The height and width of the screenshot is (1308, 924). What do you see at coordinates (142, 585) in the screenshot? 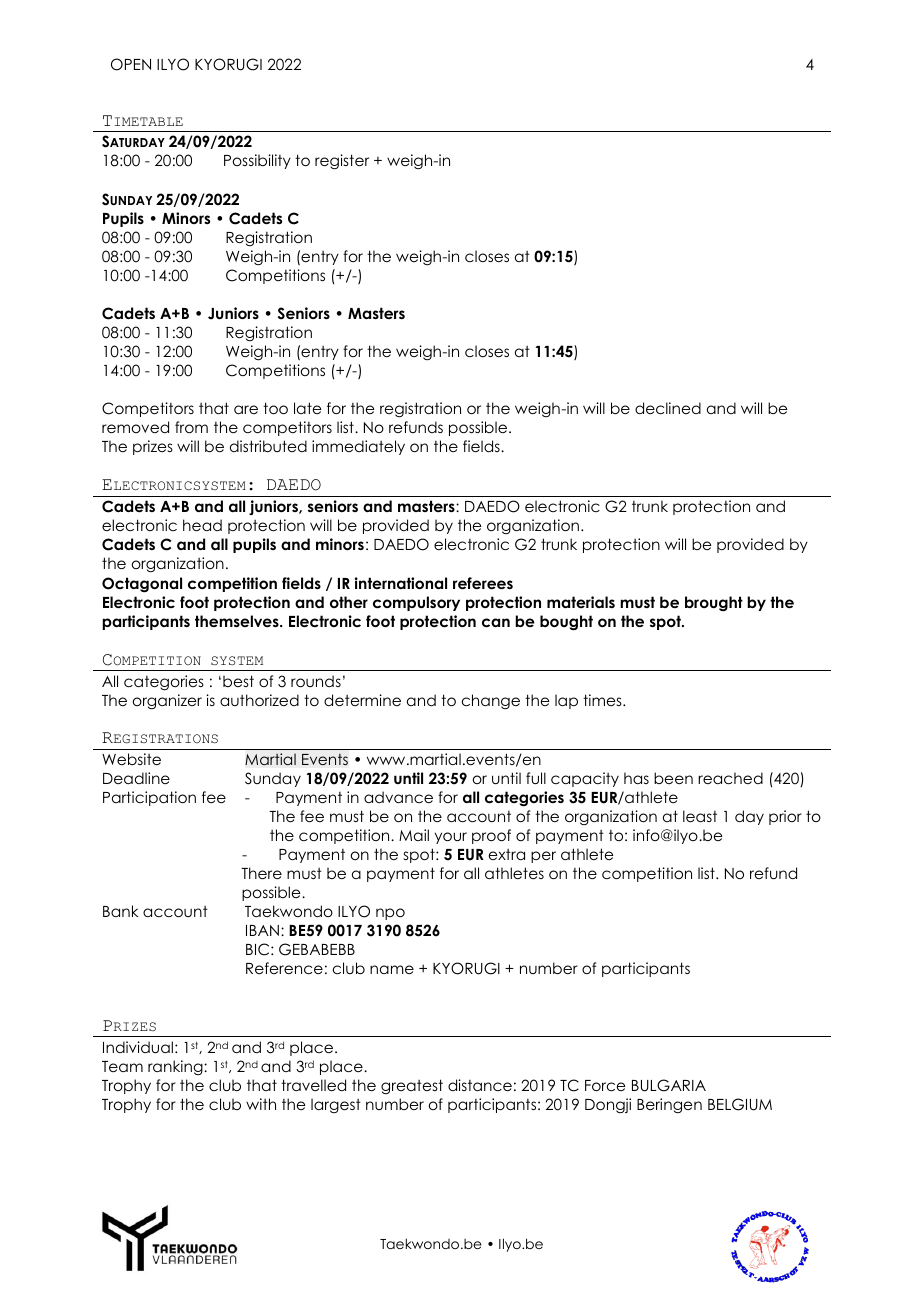
I see `Octagonal` at bounding box center [142, 585].
